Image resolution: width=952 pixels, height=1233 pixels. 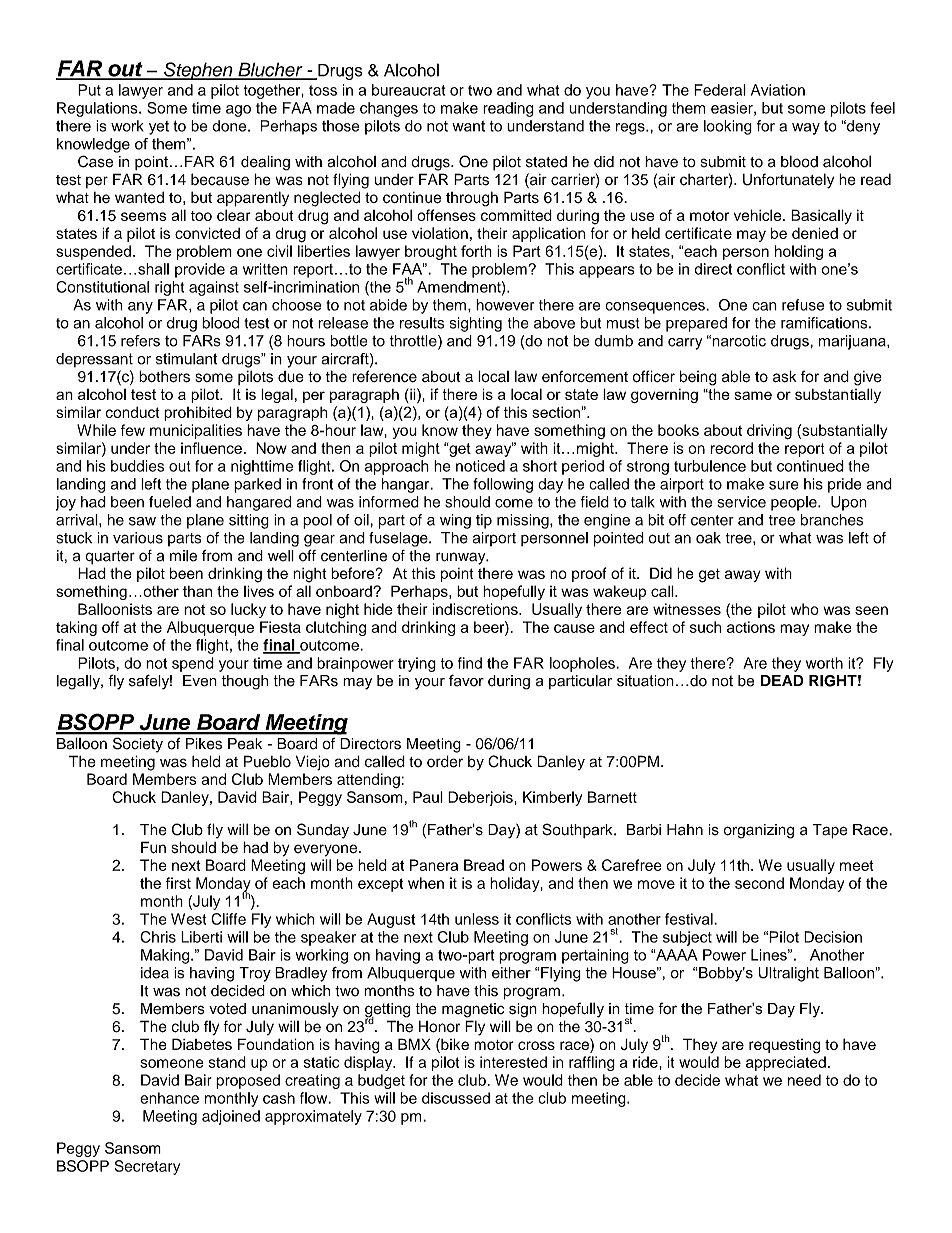 What do you see at coordinates (137, 466) in the image?
I see `buddies` at bounding box center [137, 466].
